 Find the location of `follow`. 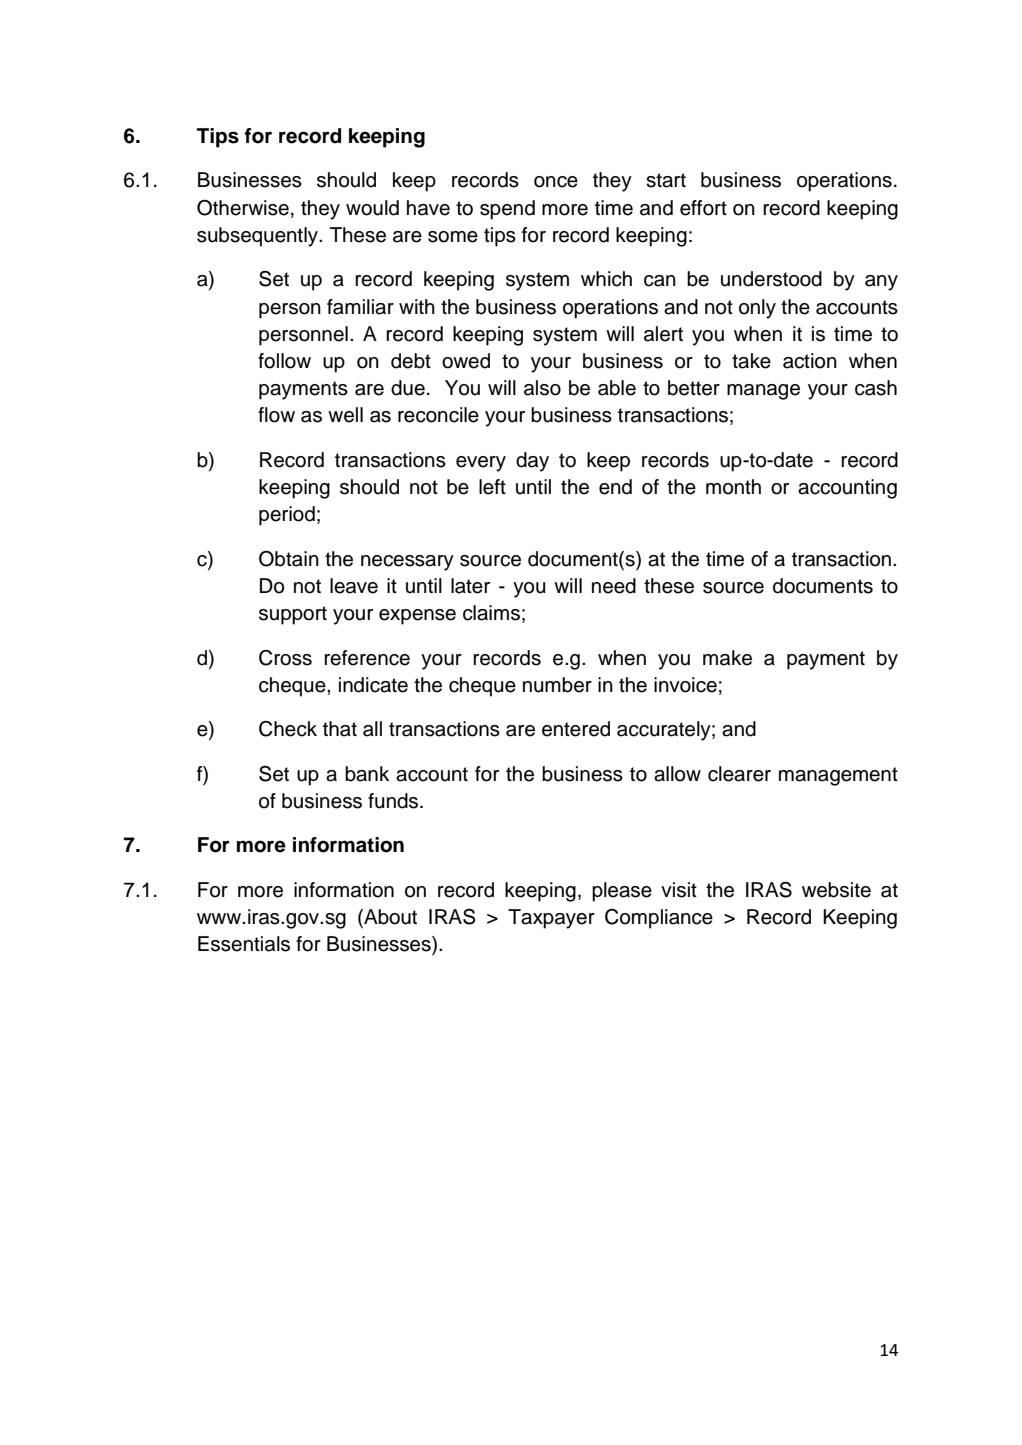

follow is located at coordinates (284, 361).
